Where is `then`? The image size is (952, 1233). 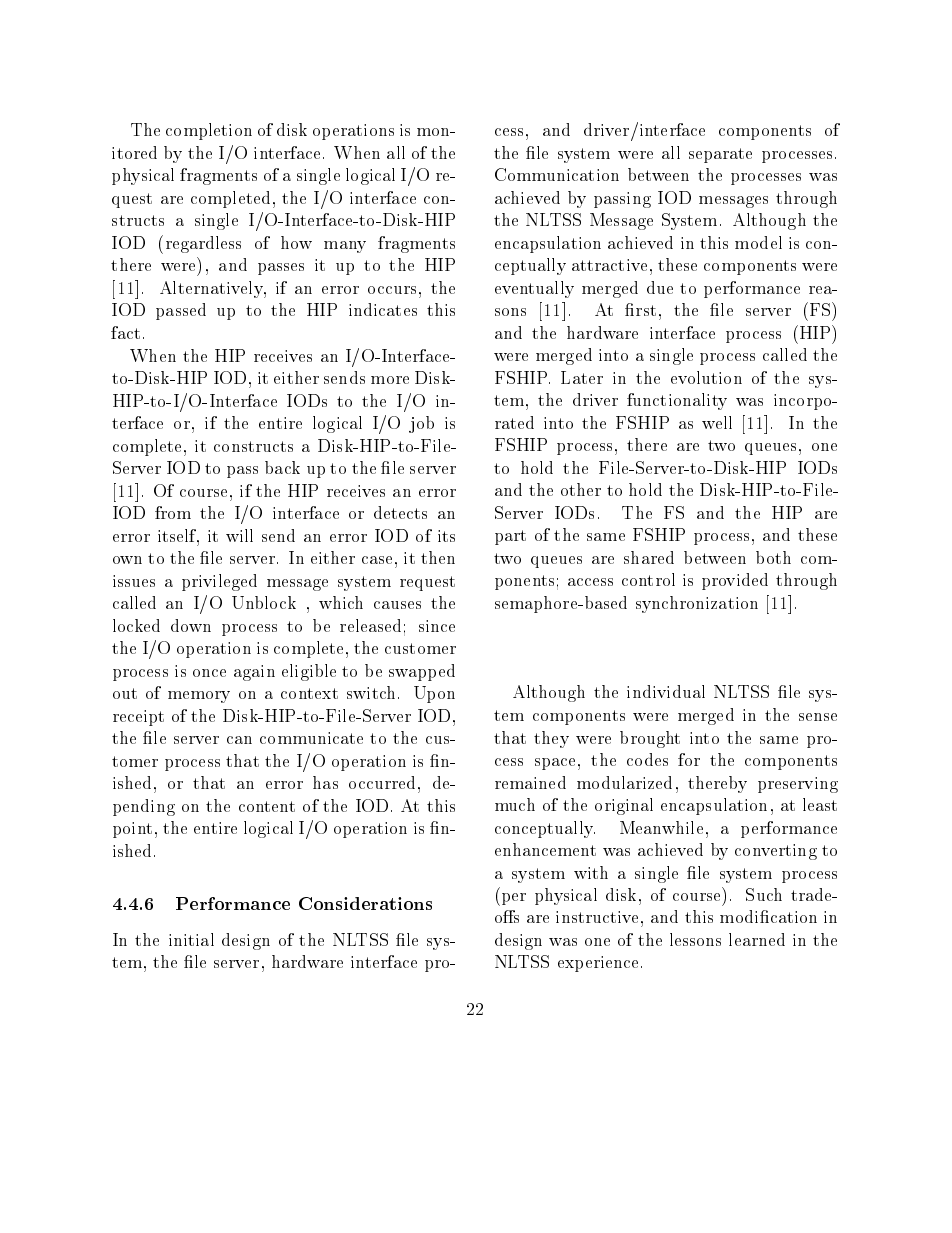 then is located at coordinates (438, 557).
